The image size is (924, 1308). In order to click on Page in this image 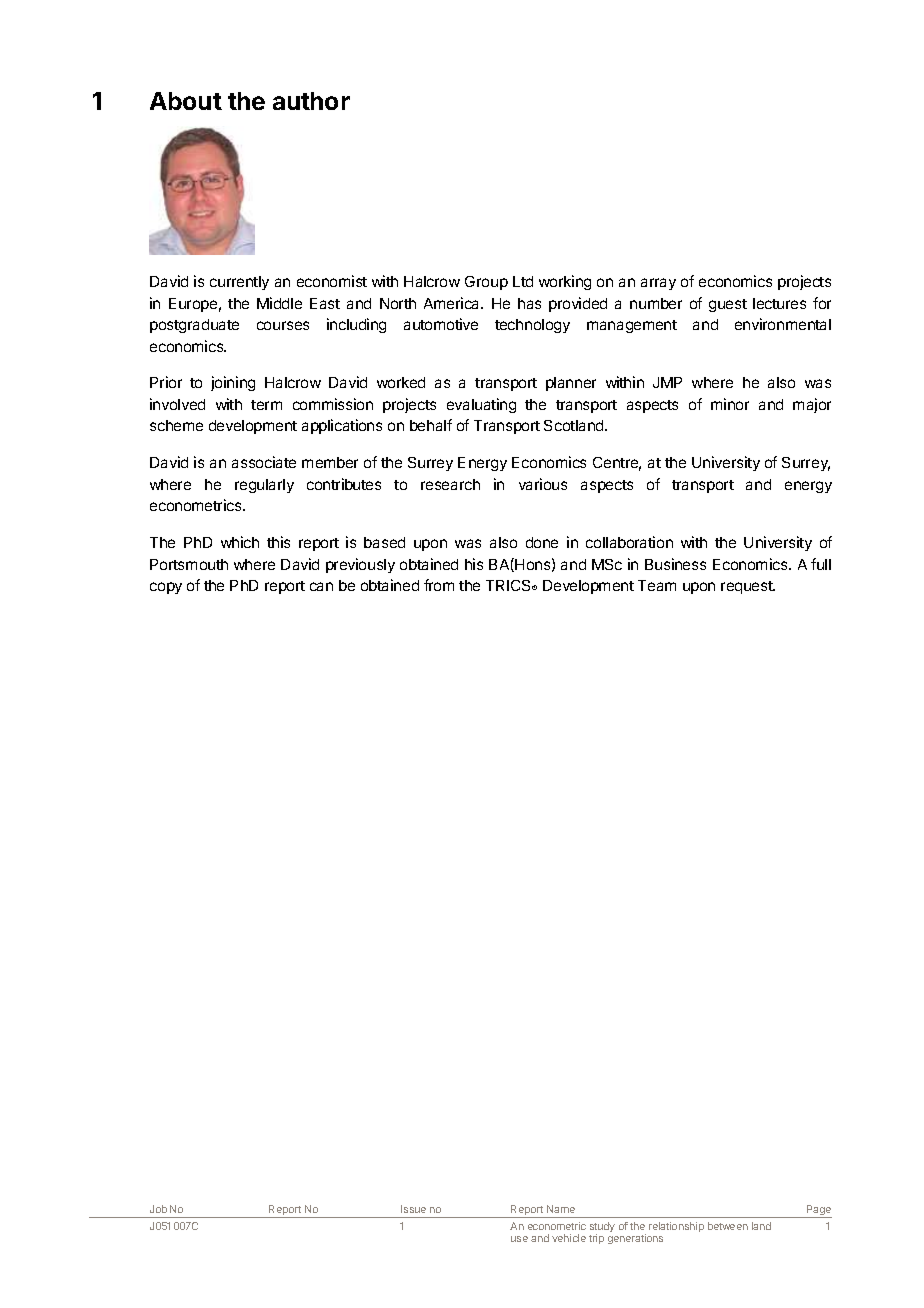, I will do `click(818, 1211)`.
